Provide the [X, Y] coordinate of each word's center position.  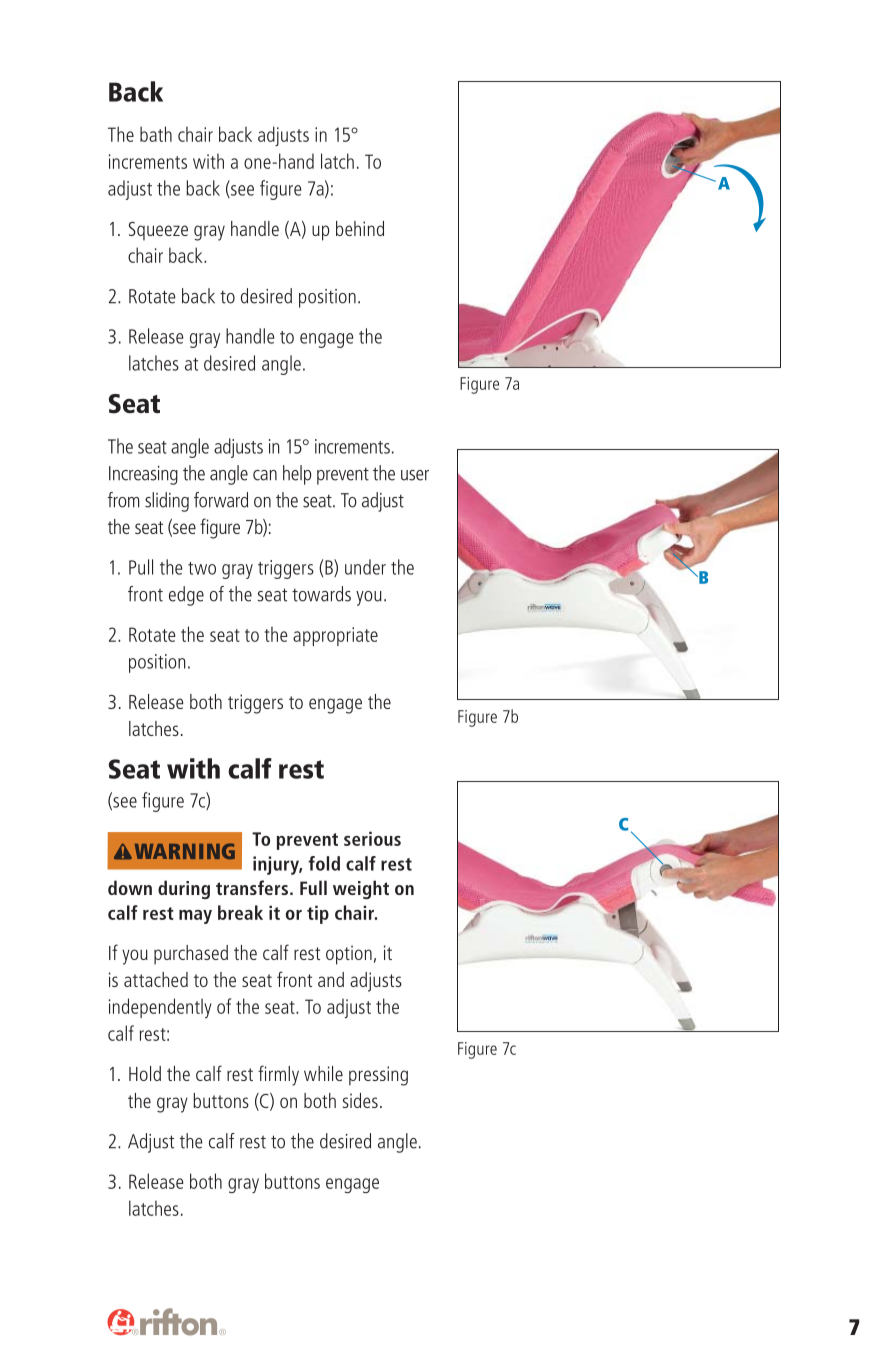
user [415, 475]
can [265, 475]
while [323, 1073]
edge [186, 596]
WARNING [185, 851]
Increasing [143, 475]
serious [372, 838]
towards [321, 594]
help [297, 475]
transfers [253, 887]
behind [360, 228]
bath [156, 134]
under [365, 567]
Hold [145, 1073]
